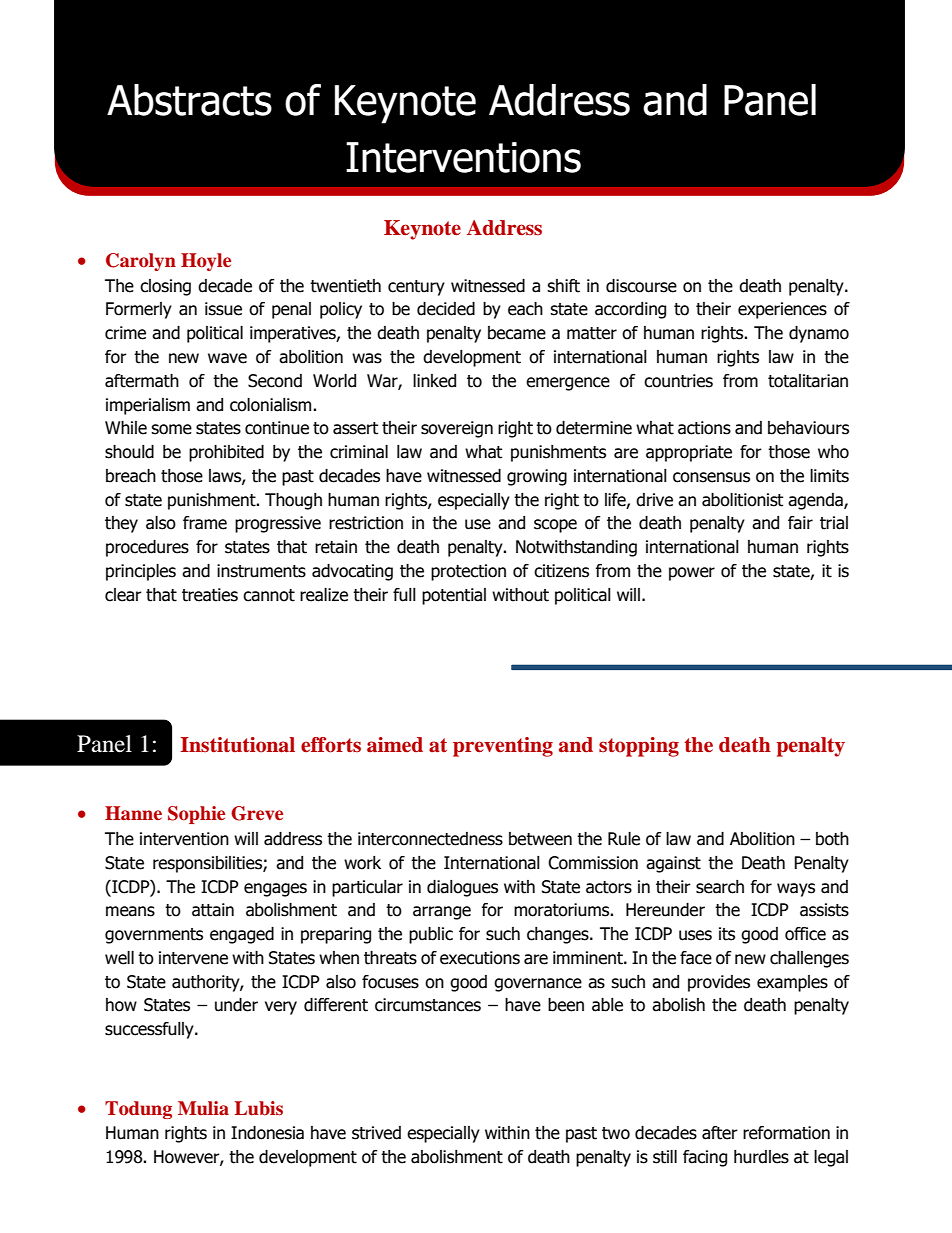 This screenshot has height=1233, width=952. I want to click on consensus, so click(711, 477).
